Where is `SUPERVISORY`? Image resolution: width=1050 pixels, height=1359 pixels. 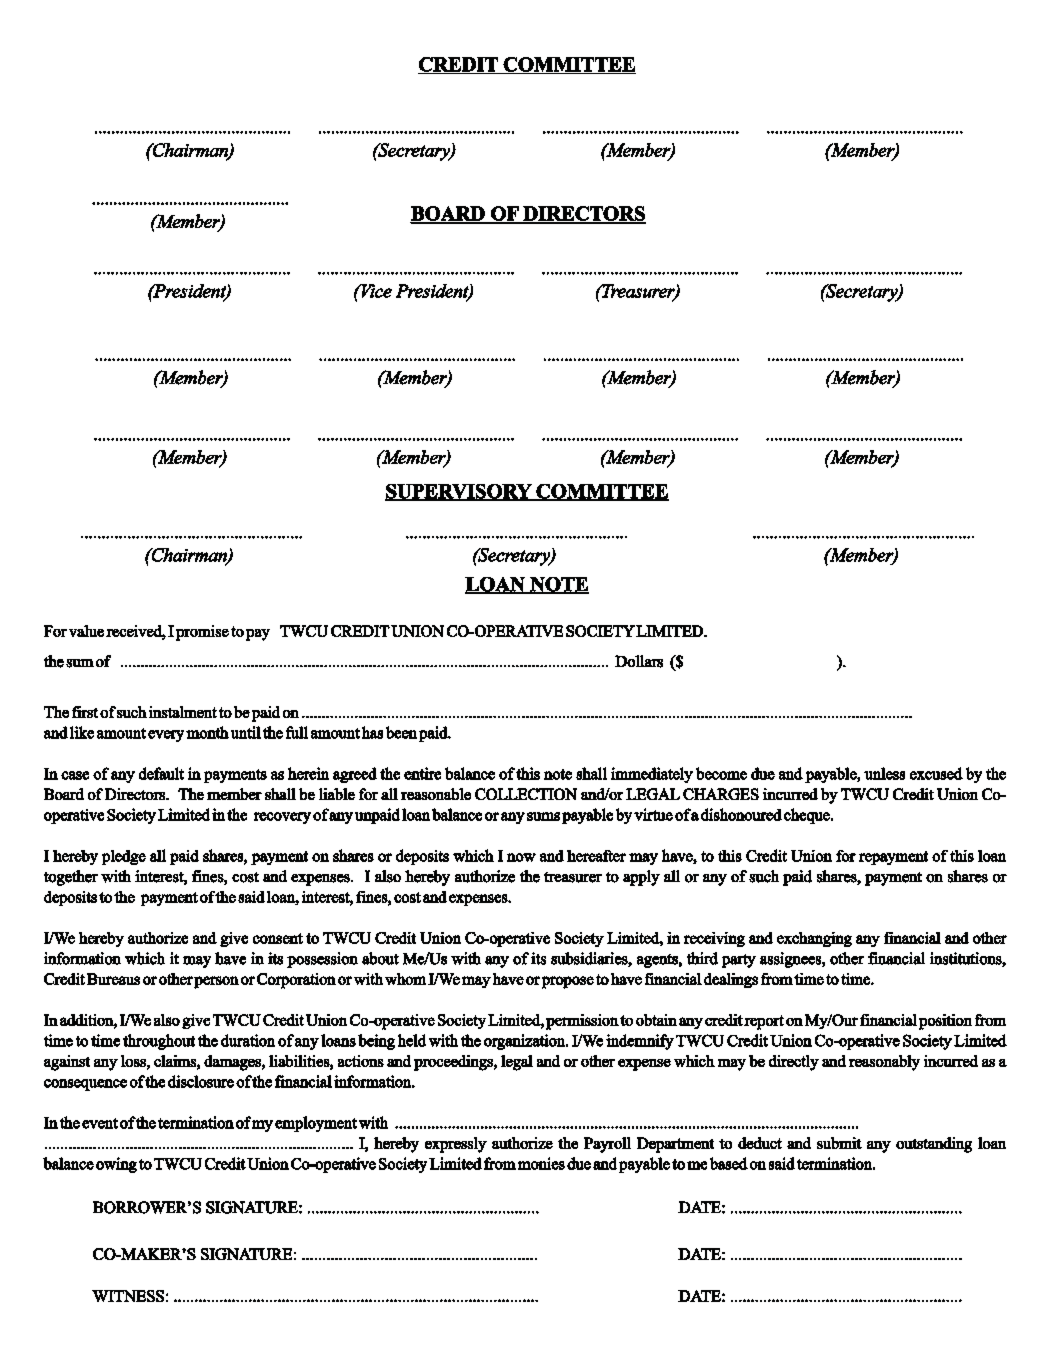 SUPERVISORY is located at coordinates (459, 492).
